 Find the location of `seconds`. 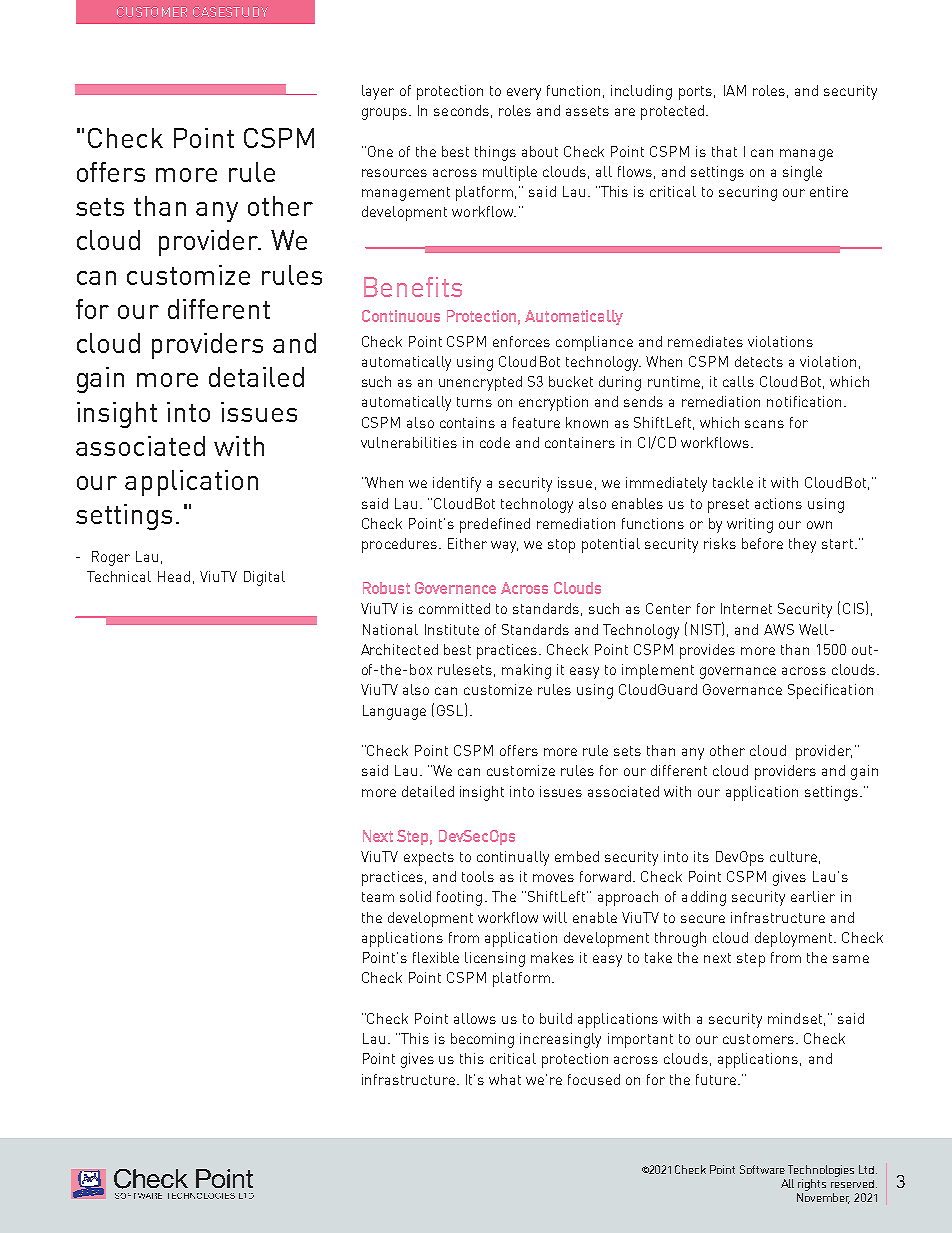

seconds is located at coordinates (461, 110).
